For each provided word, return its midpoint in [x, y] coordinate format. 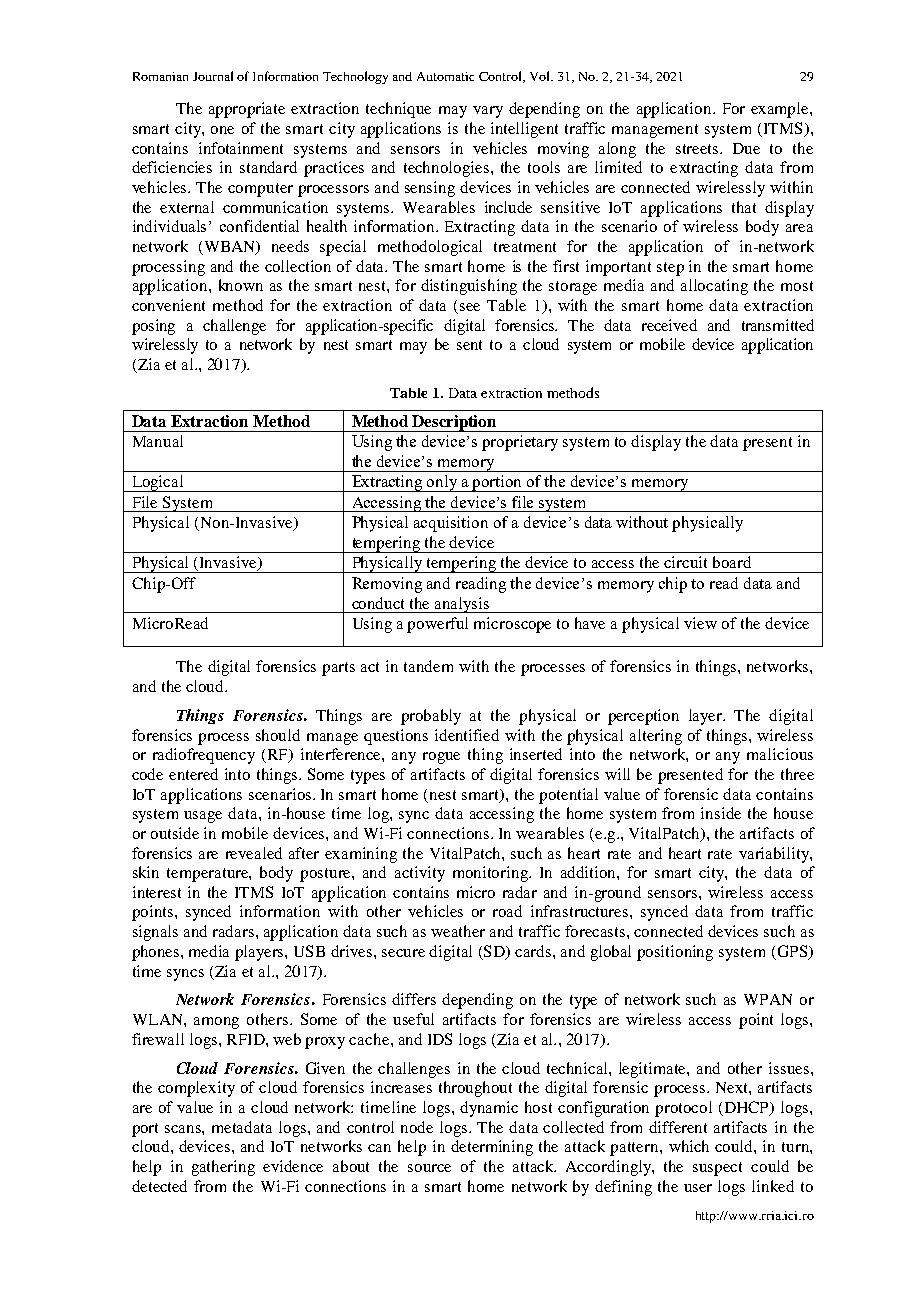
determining [492, 1148]
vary [488, 112]
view [700, 623]
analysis [462, 605]
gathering [223, 1168]
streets [699, 149]
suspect [717, 1169]
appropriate [247, 110]
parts [338, 669]
